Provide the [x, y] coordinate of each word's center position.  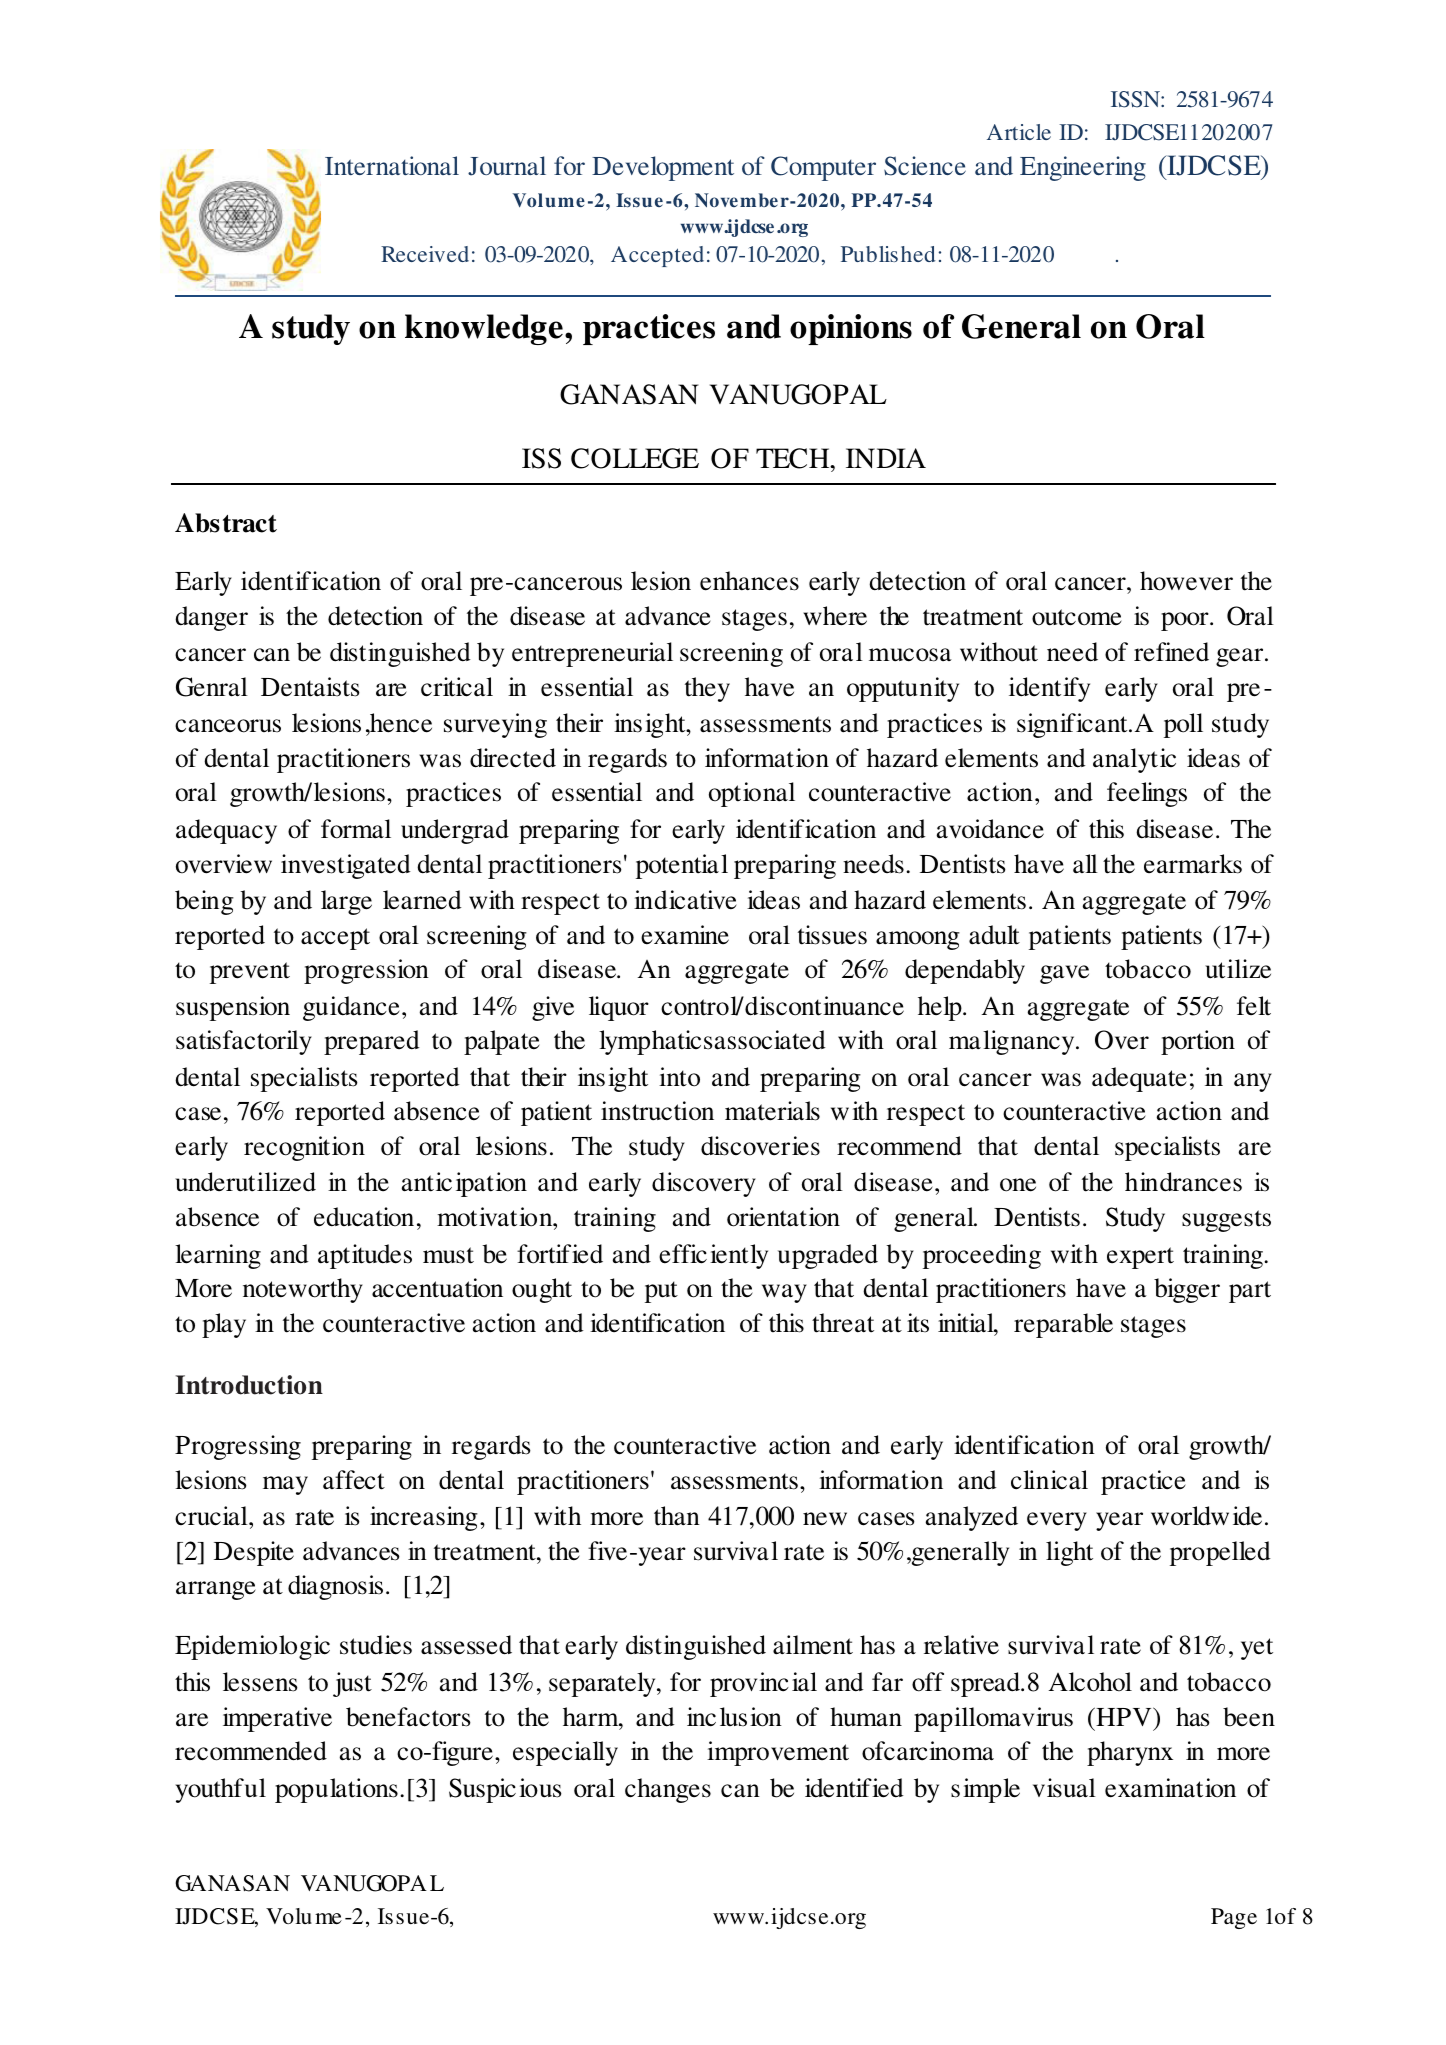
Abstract [226, 523]
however [1186, 581]
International [392, 165]
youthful [221, 1790]
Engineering [1083, 168]
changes [668, 1790]
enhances [749, 581]
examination [1170, 1788]
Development [663, 168]
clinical [1049, 1480]
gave [1064, 974]
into [679, 1077]
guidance [351, 1008]
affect [354, 1480]
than [677, 1516]
